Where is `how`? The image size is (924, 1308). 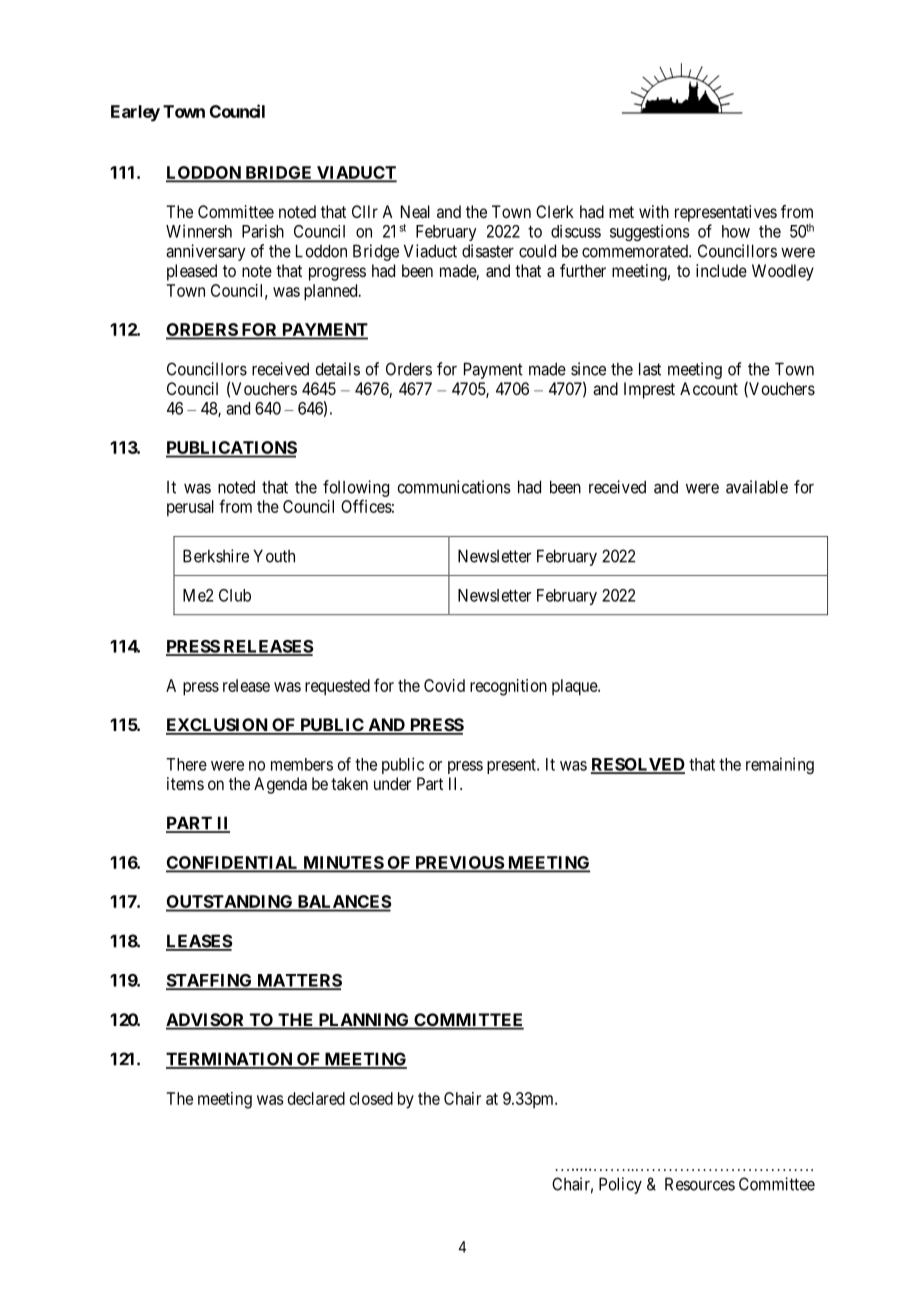
how is located at coordinates (736, 231).
